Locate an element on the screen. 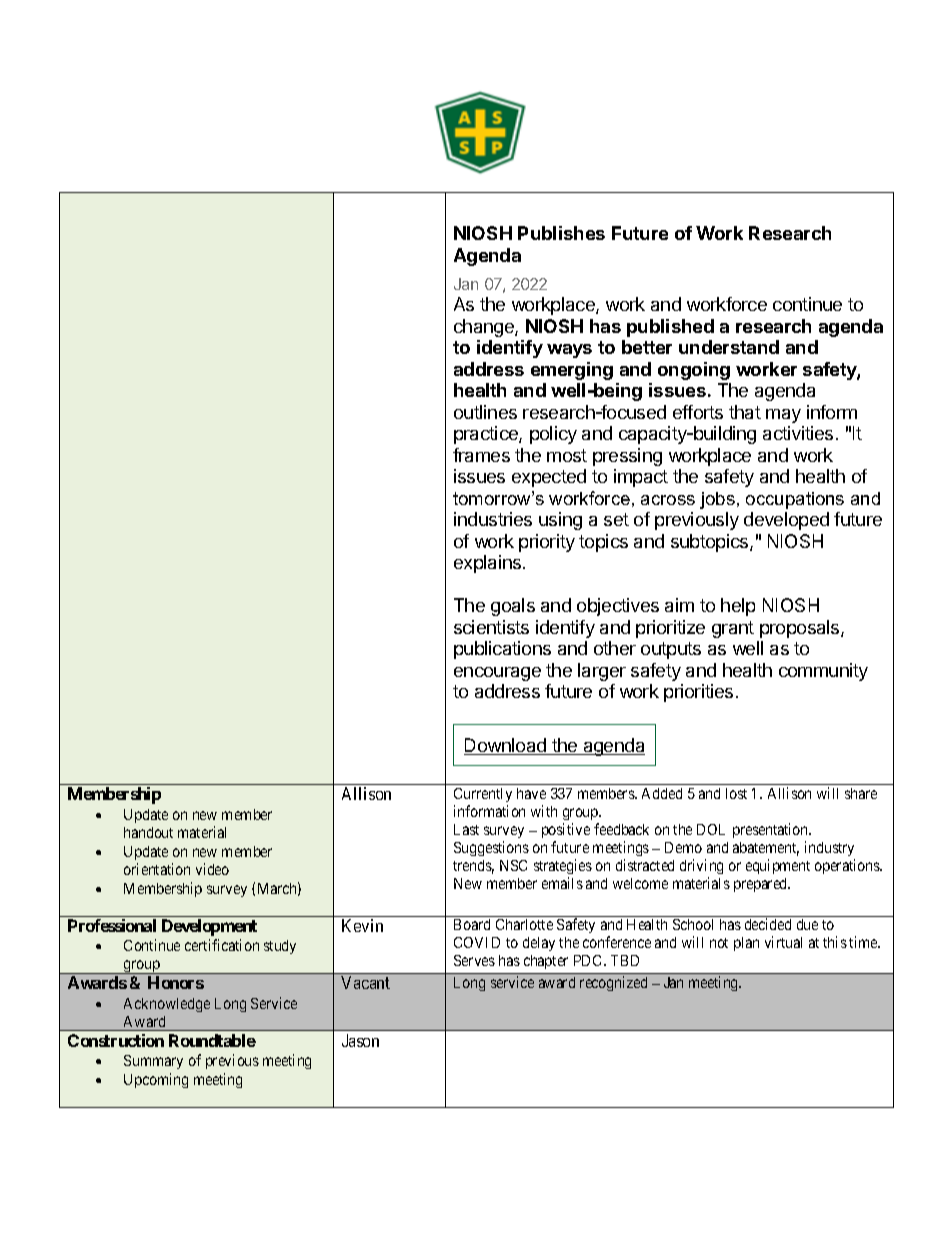  publications is located at coordinates (502, 650).
